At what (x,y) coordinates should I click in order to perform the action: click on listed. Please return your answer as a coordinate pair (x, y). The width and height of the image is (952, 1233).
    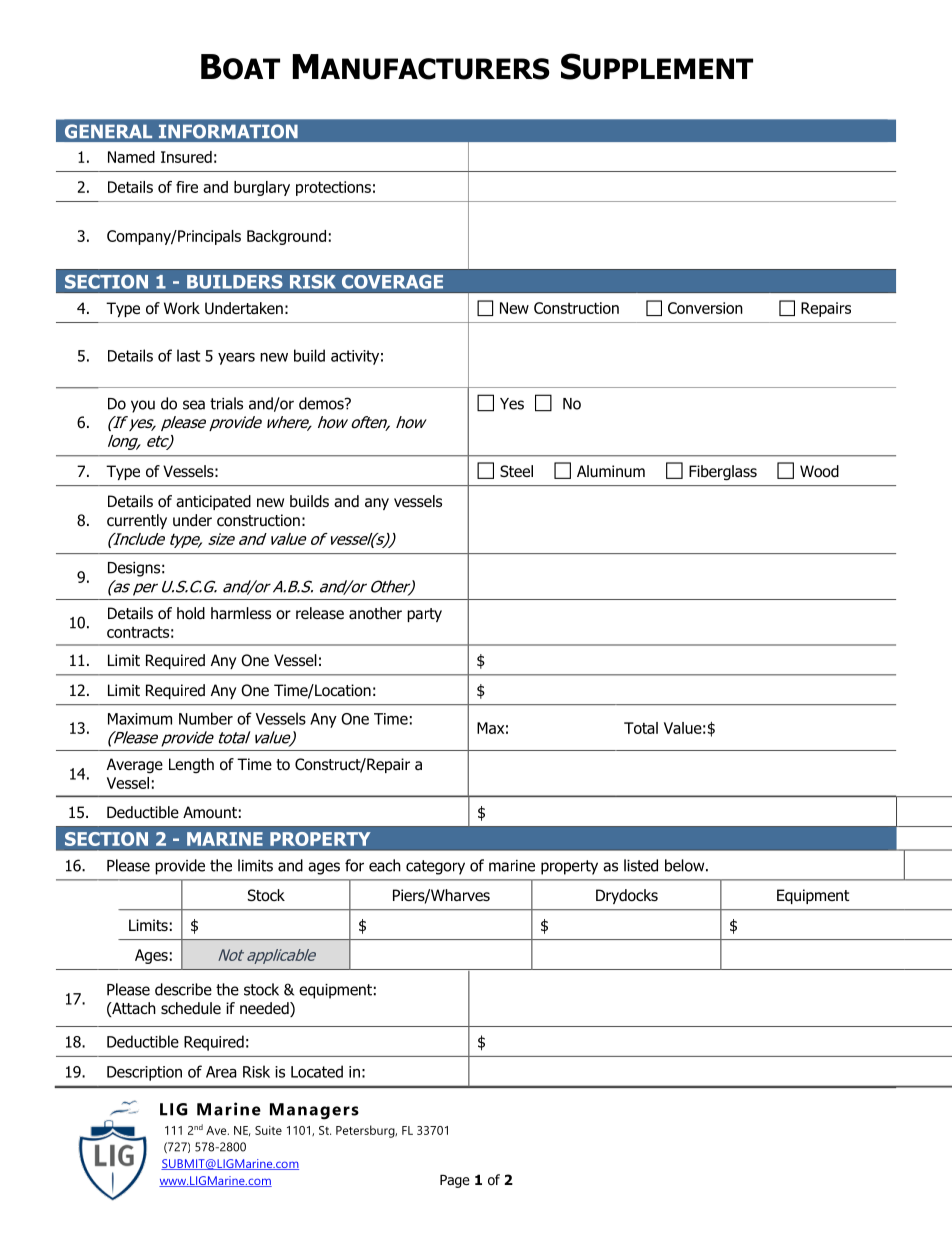
    Looking at the image, I should click on (641, 865).
